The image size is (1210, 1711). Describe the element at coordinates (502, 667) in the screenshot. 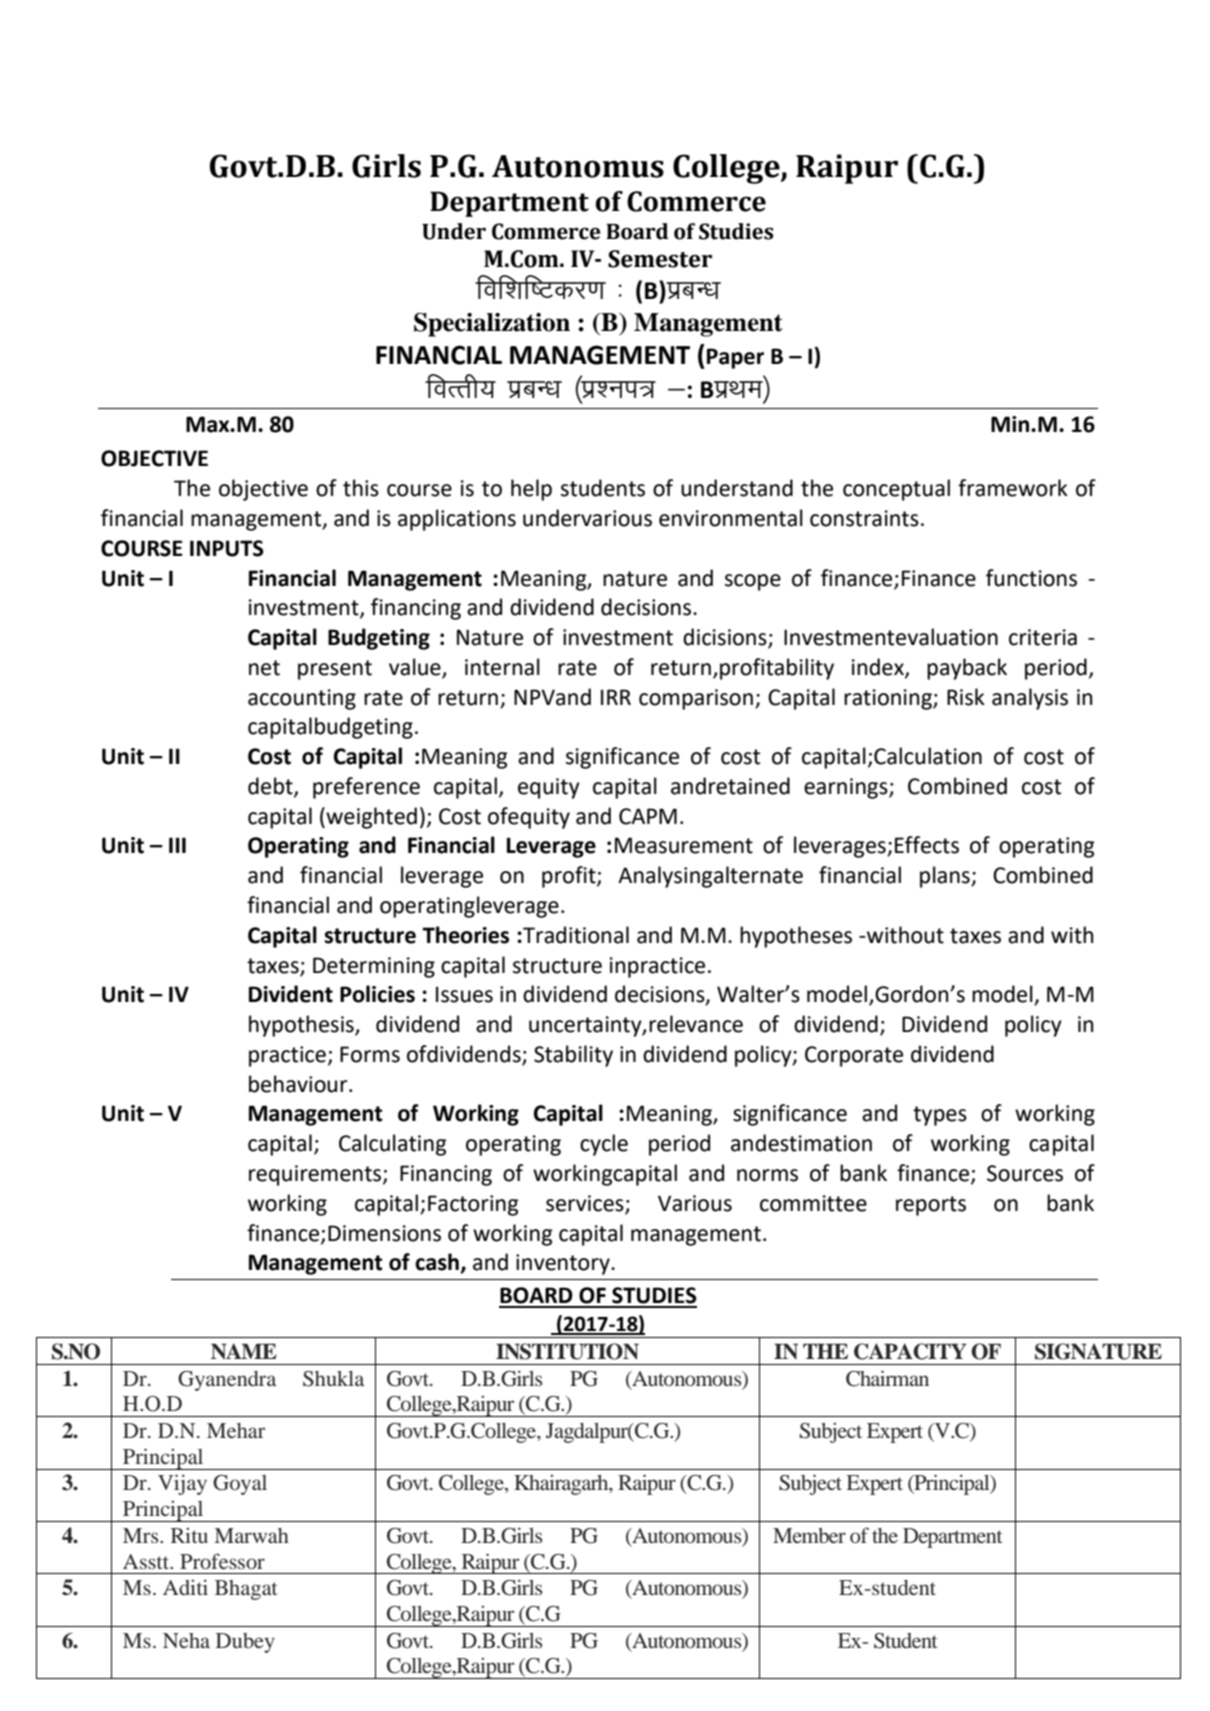

I see `internal` at that location.
